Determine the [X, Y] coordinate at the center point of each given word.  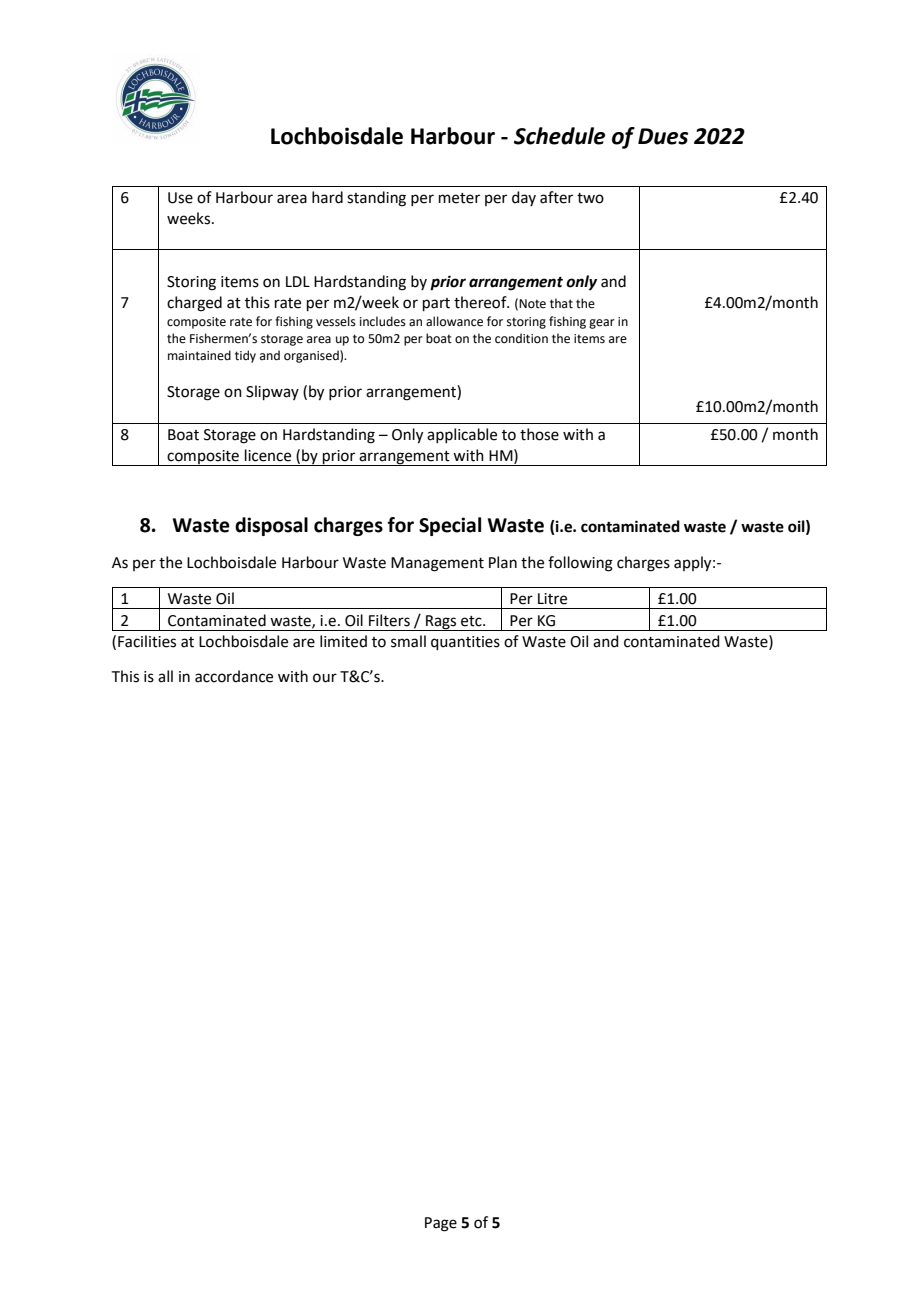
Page [441, 1224]
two [590, 198]
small [408, 641]
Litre [552, 599]
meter [459, 198]
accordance [234, 676]
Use [180, 198]
